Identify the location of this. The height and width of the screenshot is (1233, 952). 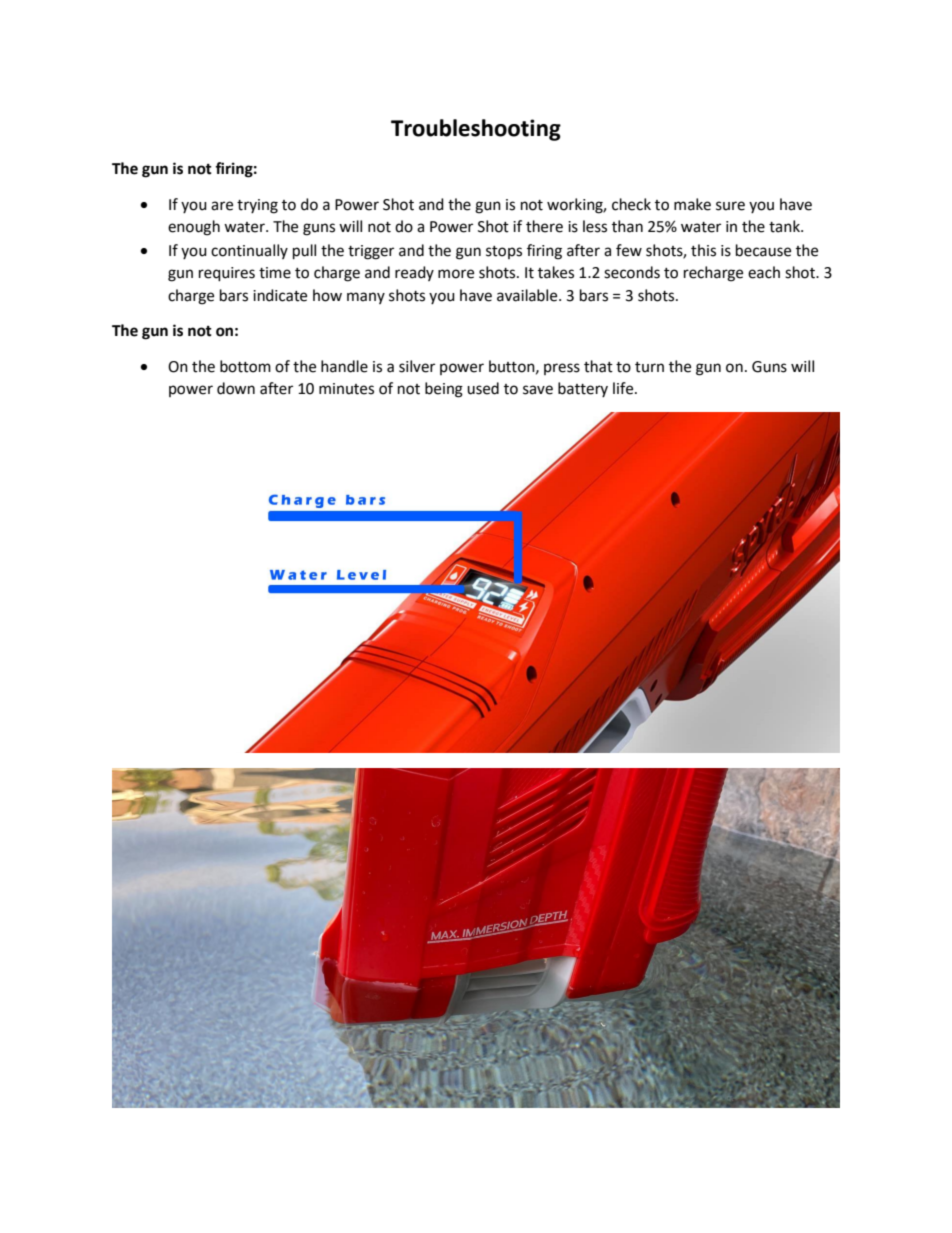
(703, 250).
